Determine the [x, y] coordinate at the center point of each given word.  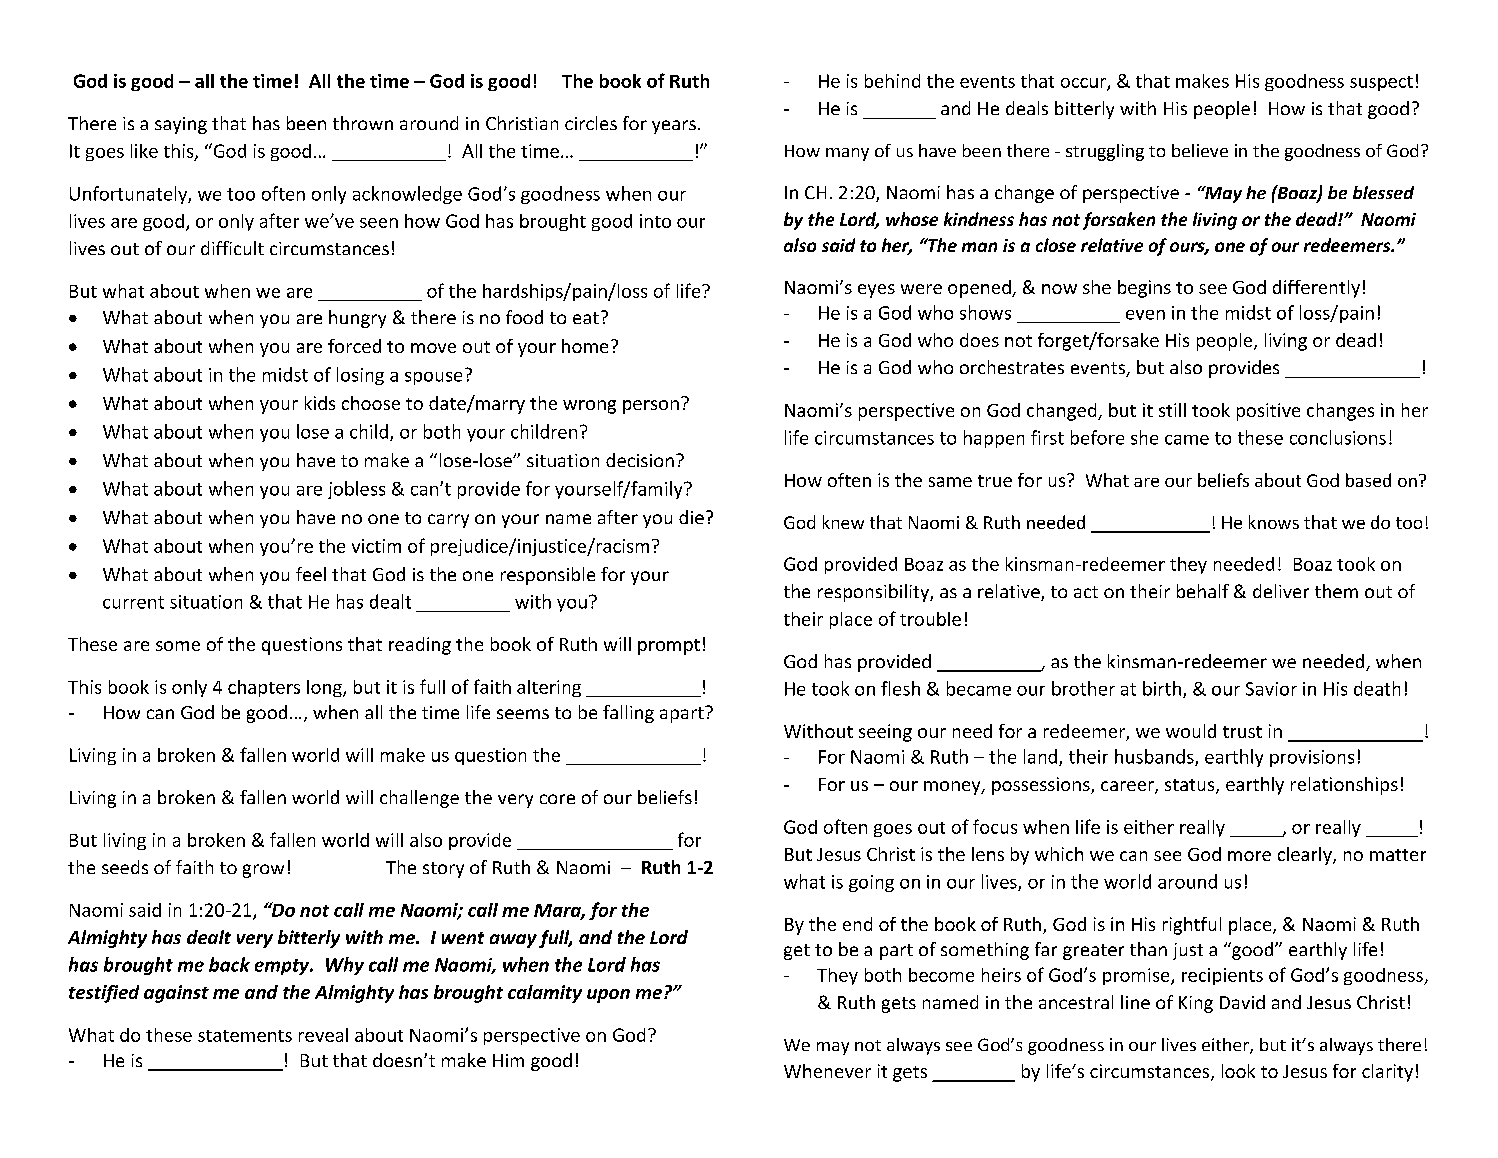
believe [1200, 150]
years [674, 127]
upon [608, 996]
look [1238, 1071]
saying [181, 125]
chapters [264, 688]
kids [320, 403]
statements [245, 1036]
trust [1242, 732]
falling [628, 714]
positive [1268, 412]
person [651, 407]
